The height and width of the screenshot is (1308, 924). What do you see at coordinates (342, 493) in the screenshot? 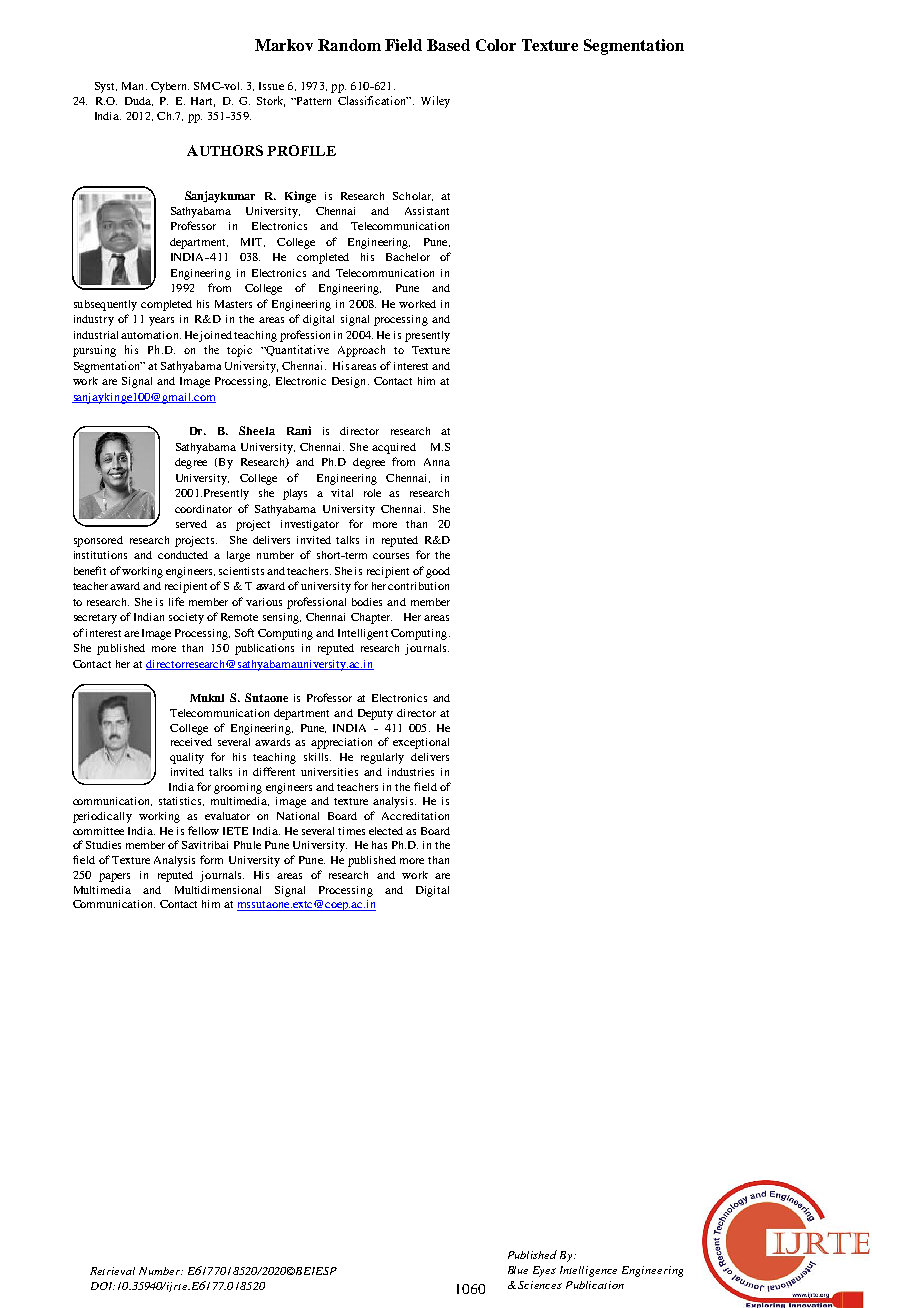
I see `vital` at bounding box center [342, 493].
